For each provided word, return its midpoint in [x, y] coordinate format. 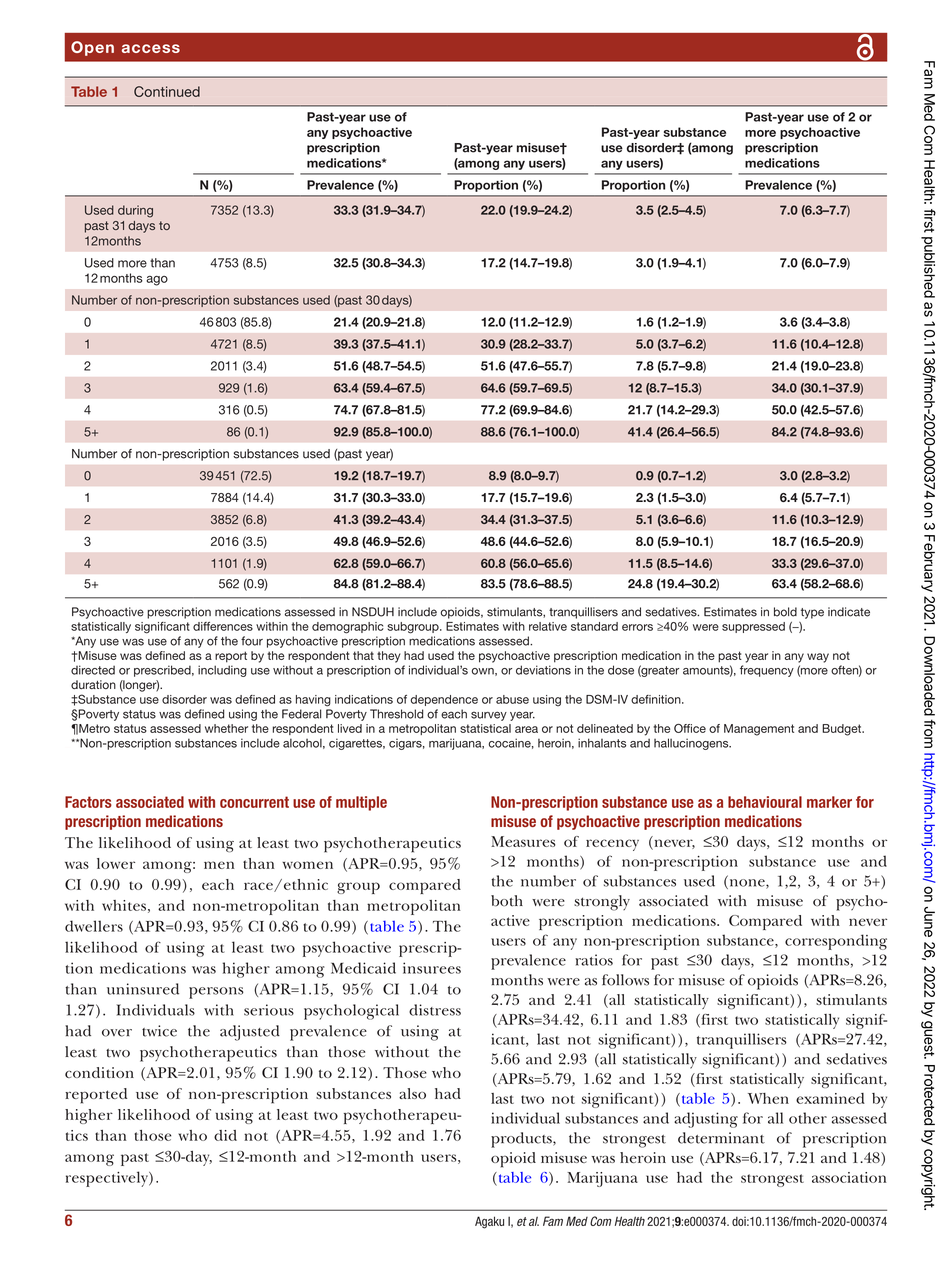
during [135, 211]
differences [223, 626]
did [225, 1135]
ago [157, 281]
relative [548, 626]
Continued [167, 91]
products [522, 1140]
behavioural [765, 802]
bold [785, 612]
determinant [721, 1138]
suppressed [753, 627]
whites [124, 905]
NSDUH [373, 612]
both [507, 901]
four [252, 641]
